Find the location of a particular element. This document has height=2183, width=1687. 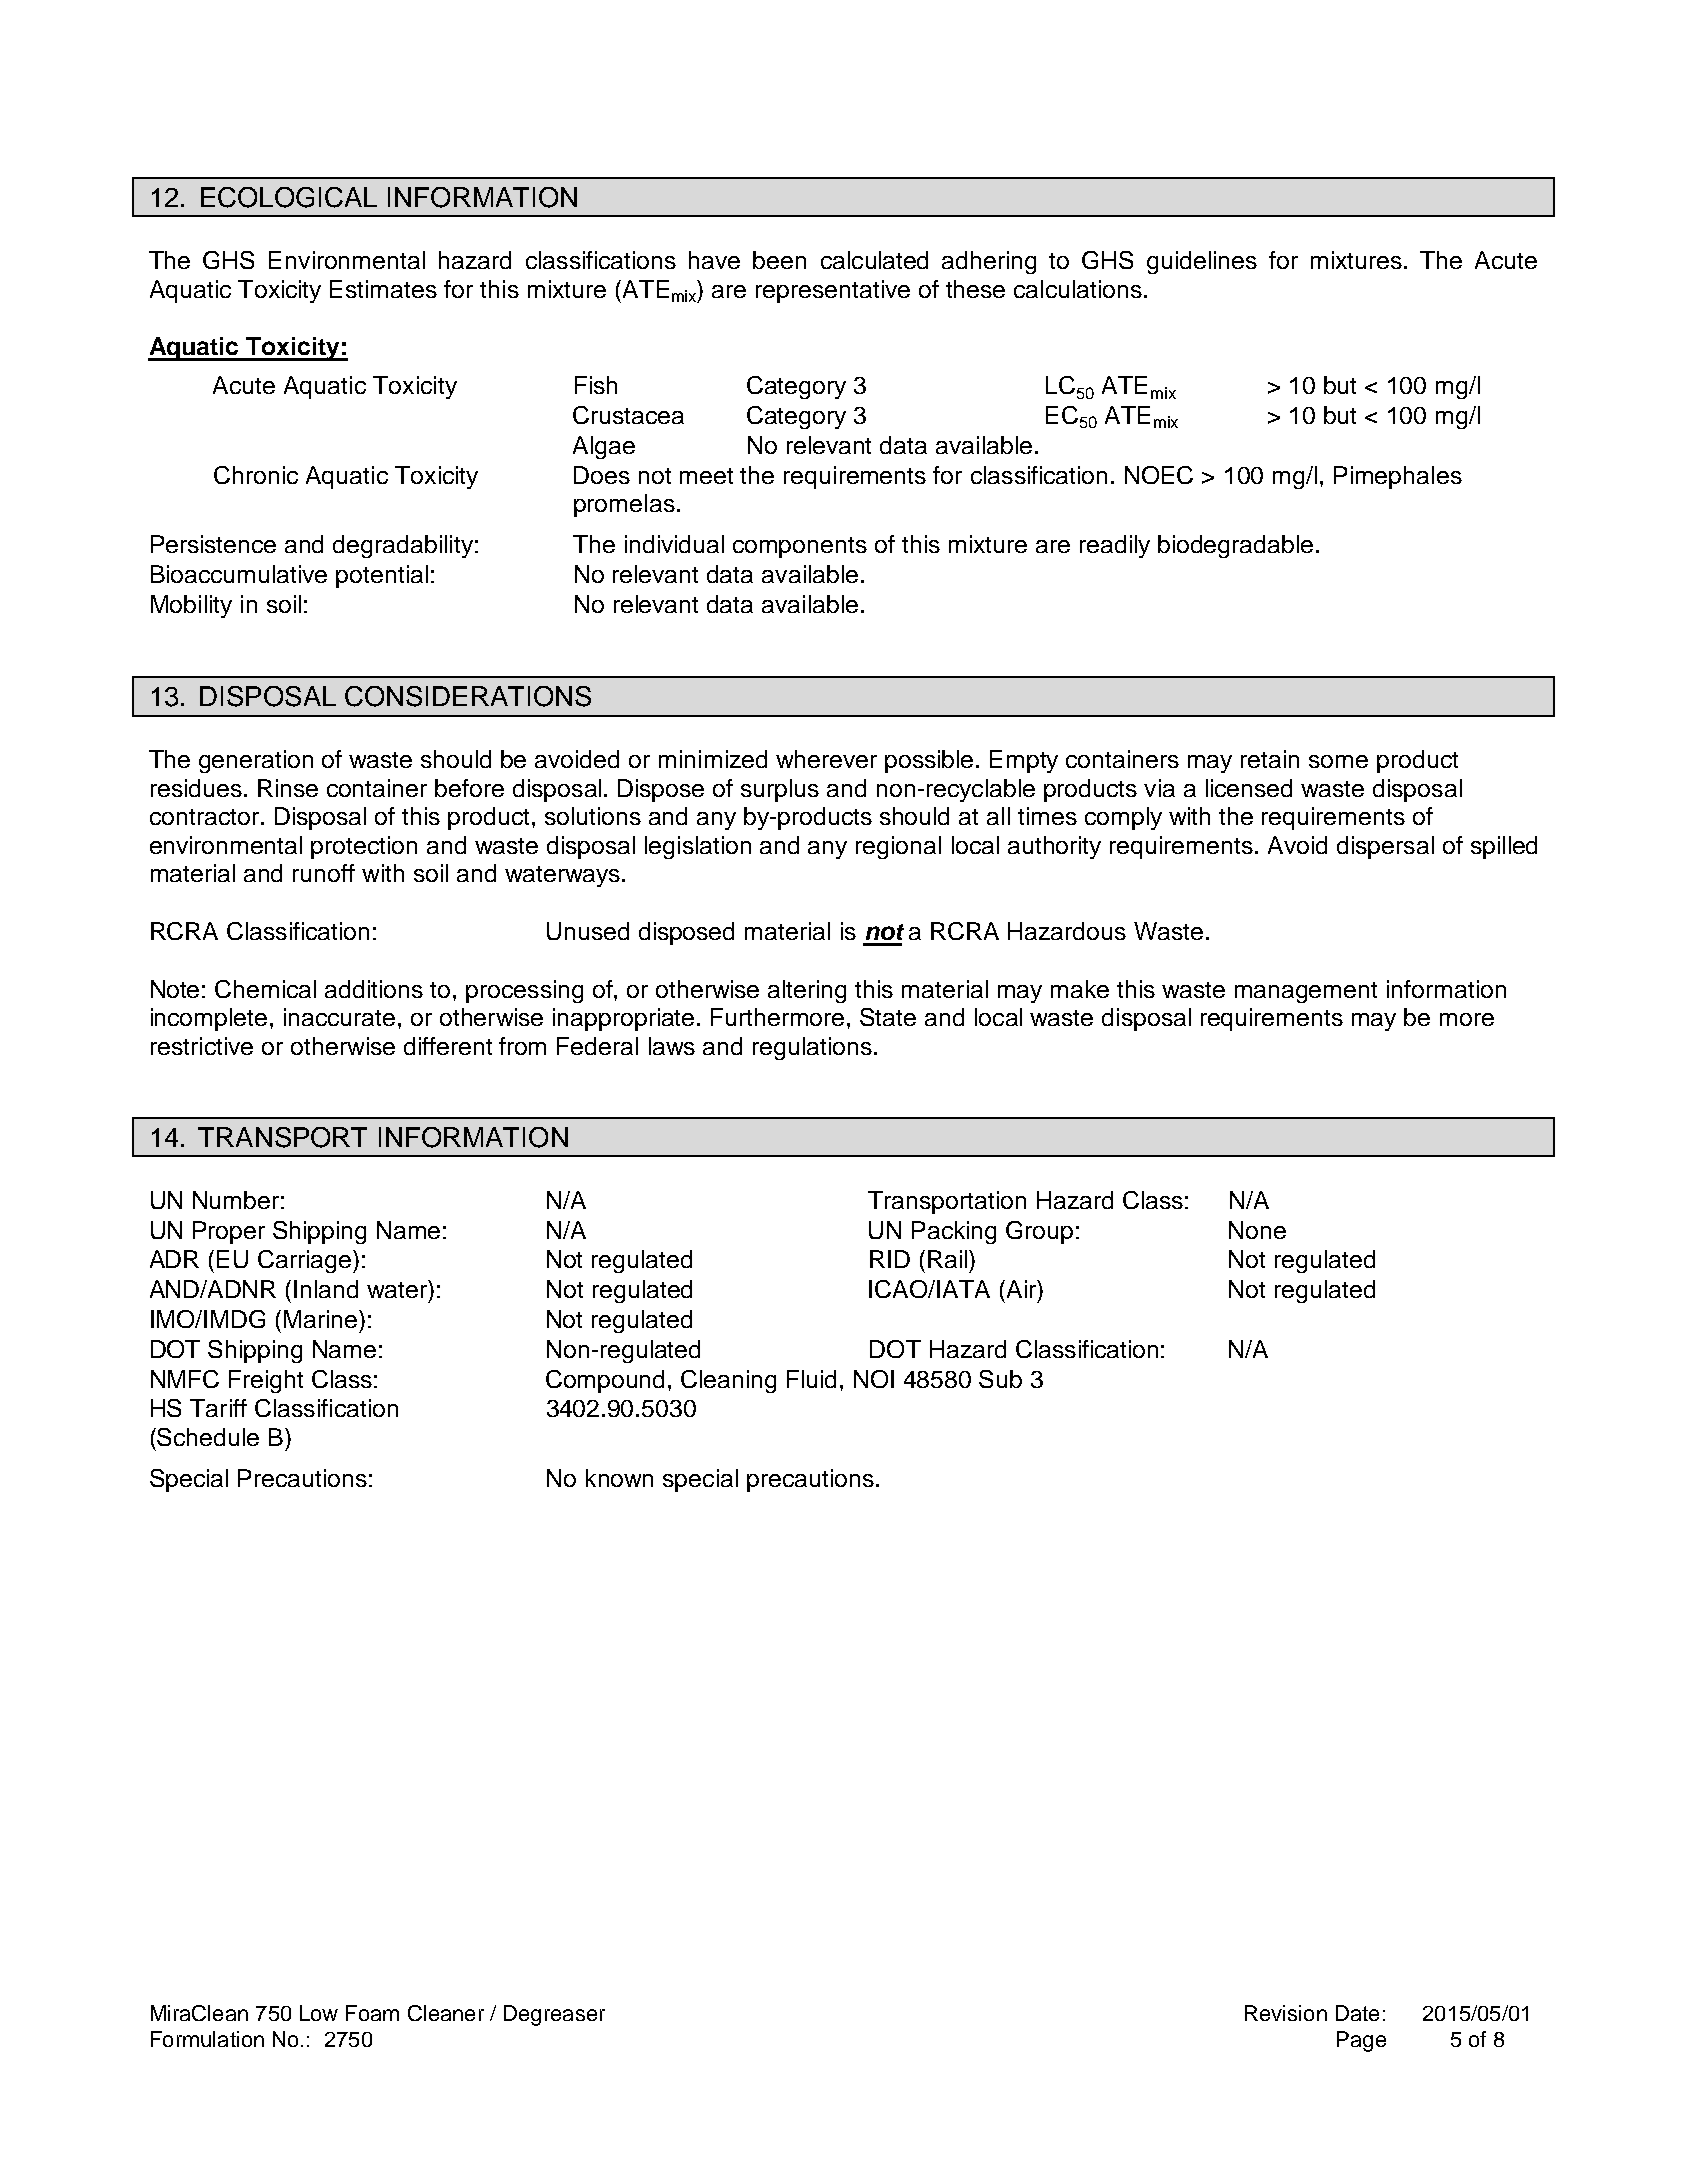

wherever is located at coordinates (826, 759).
